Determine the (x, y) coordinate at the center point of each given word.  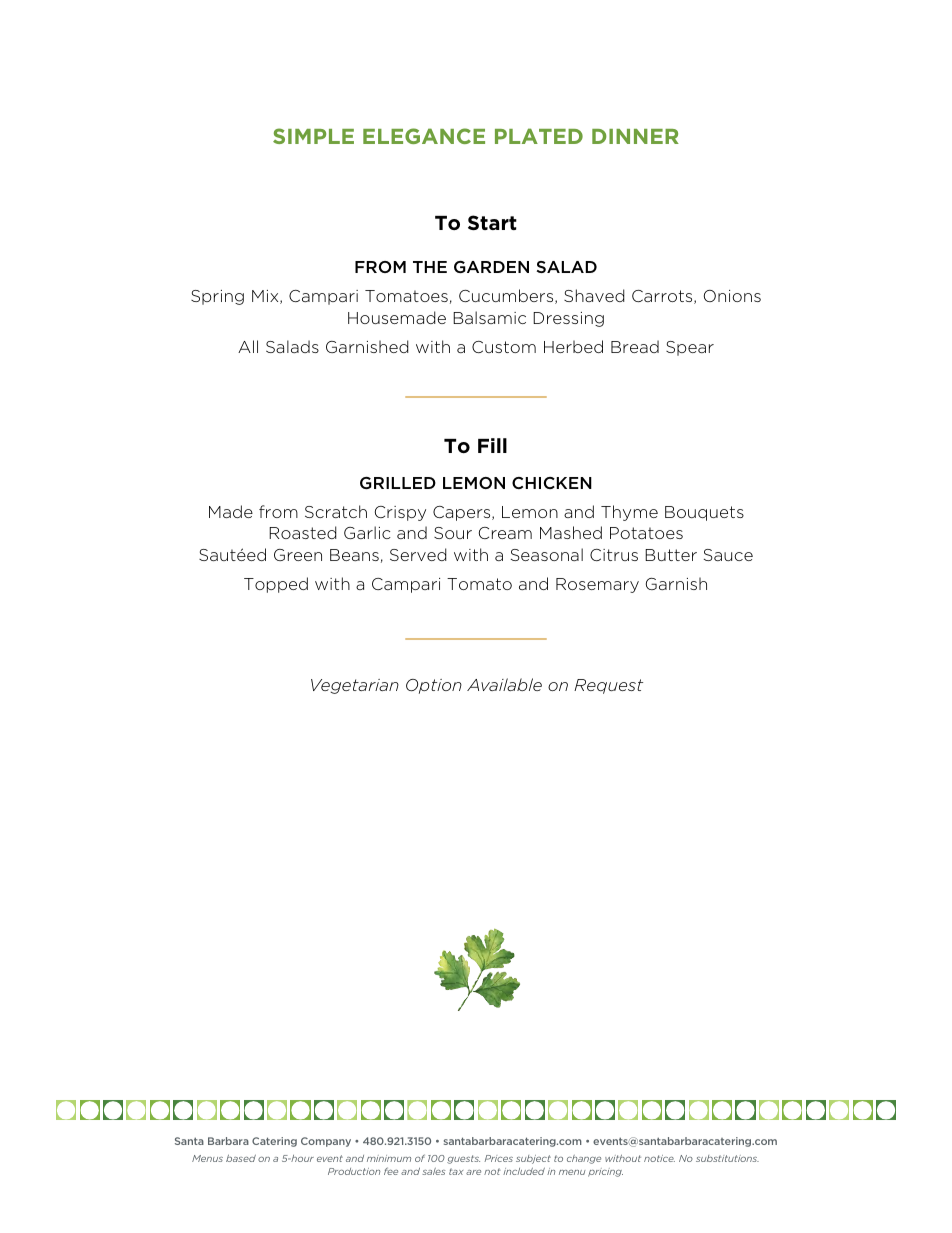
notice (659, 1158)
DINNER (635, 136)
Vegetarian (355, 686)
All (248, 346)
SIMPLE (313, 136)
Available (504, 684)
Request (608, 686)
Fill (492, 445)
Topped (276, 585)
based (241, 1158)
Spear (690, 348)
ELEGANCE (424, 136)
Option (434, 686)
